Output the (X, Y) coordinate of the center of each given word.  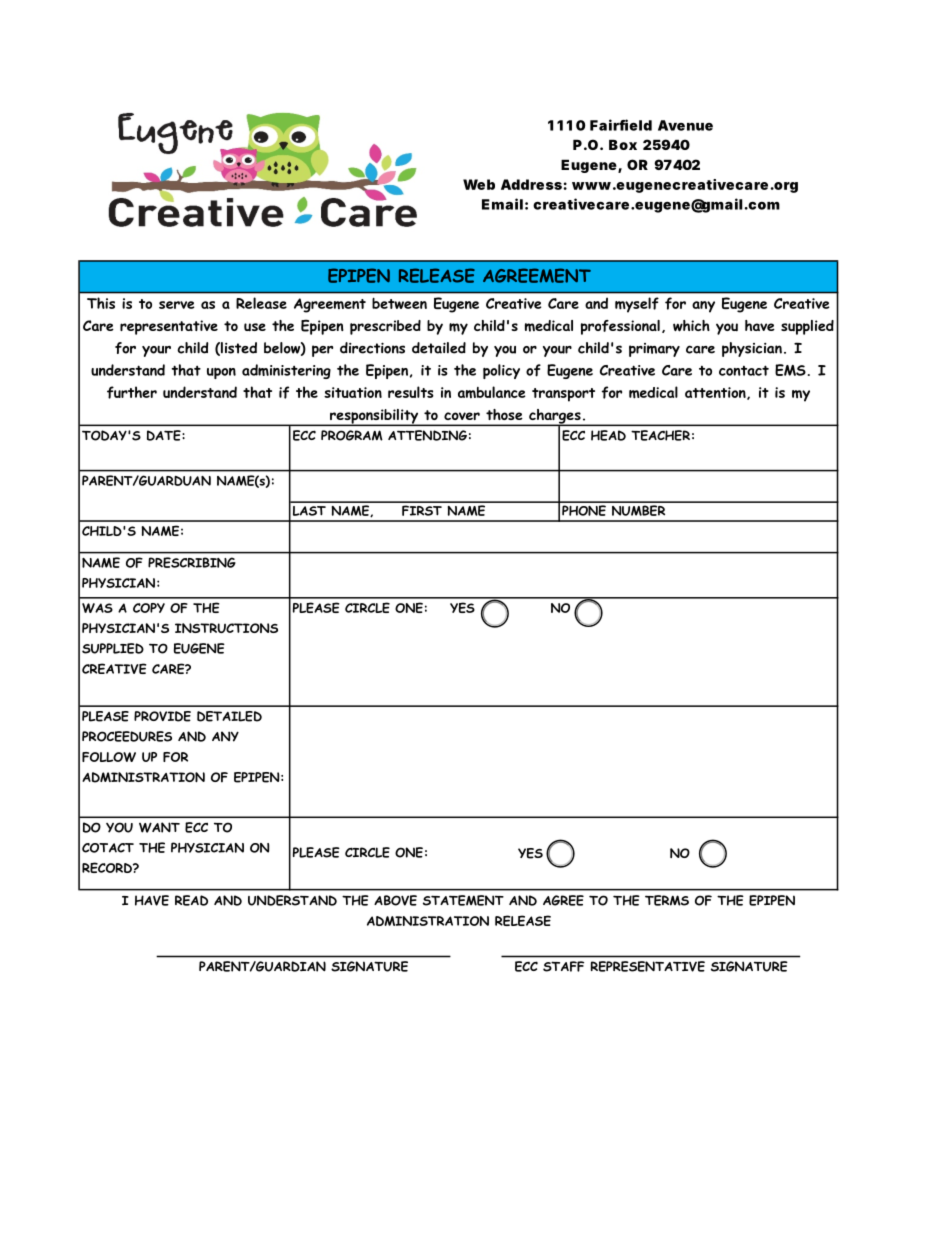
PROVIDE (162, 716)
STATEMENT (463, 900)
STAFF (563, 966)
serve (176, 305)
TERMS (667, 900)
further (132, 392)
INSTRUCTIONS (226, 628)
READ (191, 900)
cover (462, 416)
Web (479, 184)
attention (716, 393)
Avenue (685, 125)
